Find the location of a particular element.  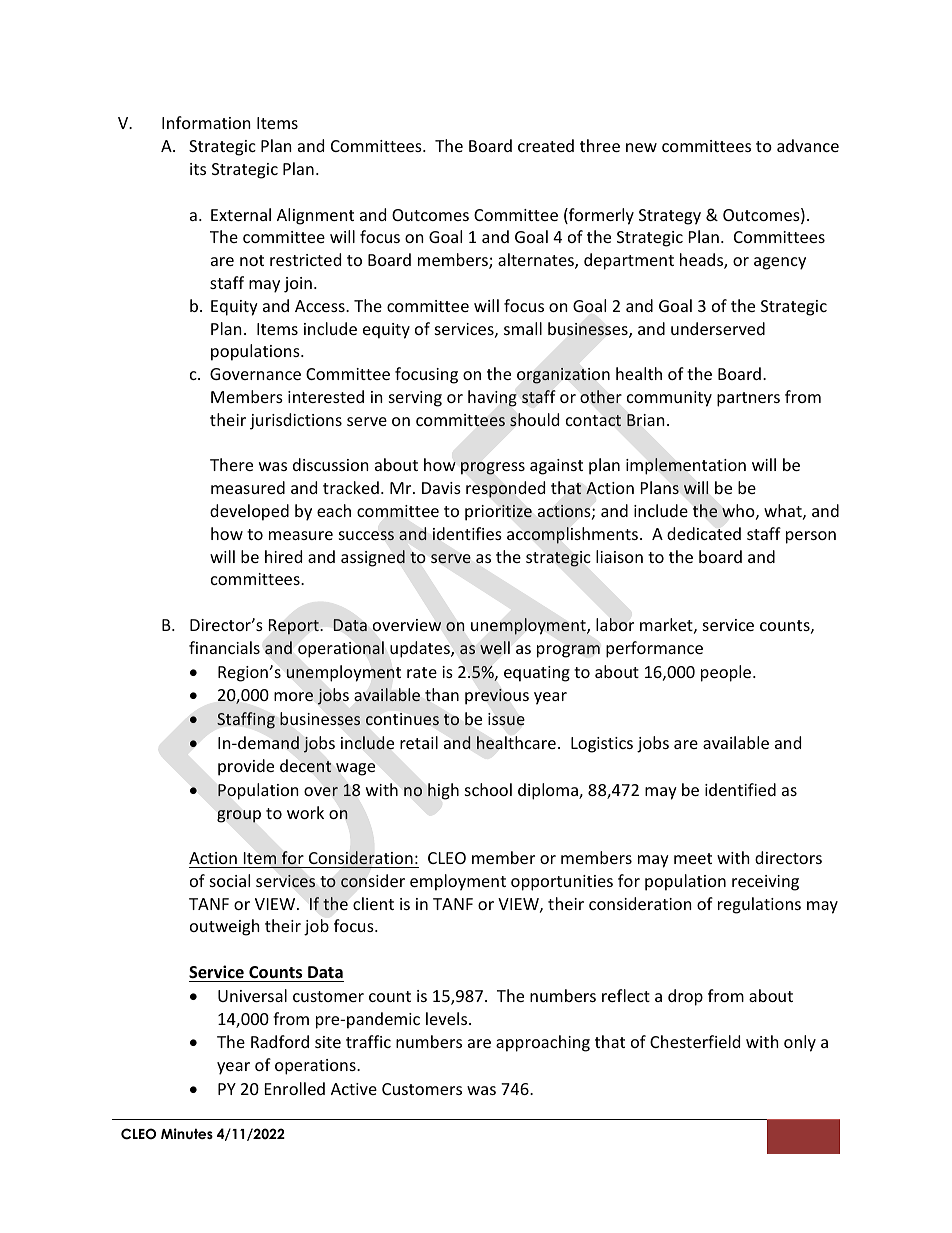

receiving is located at coordinates (765, 883).
